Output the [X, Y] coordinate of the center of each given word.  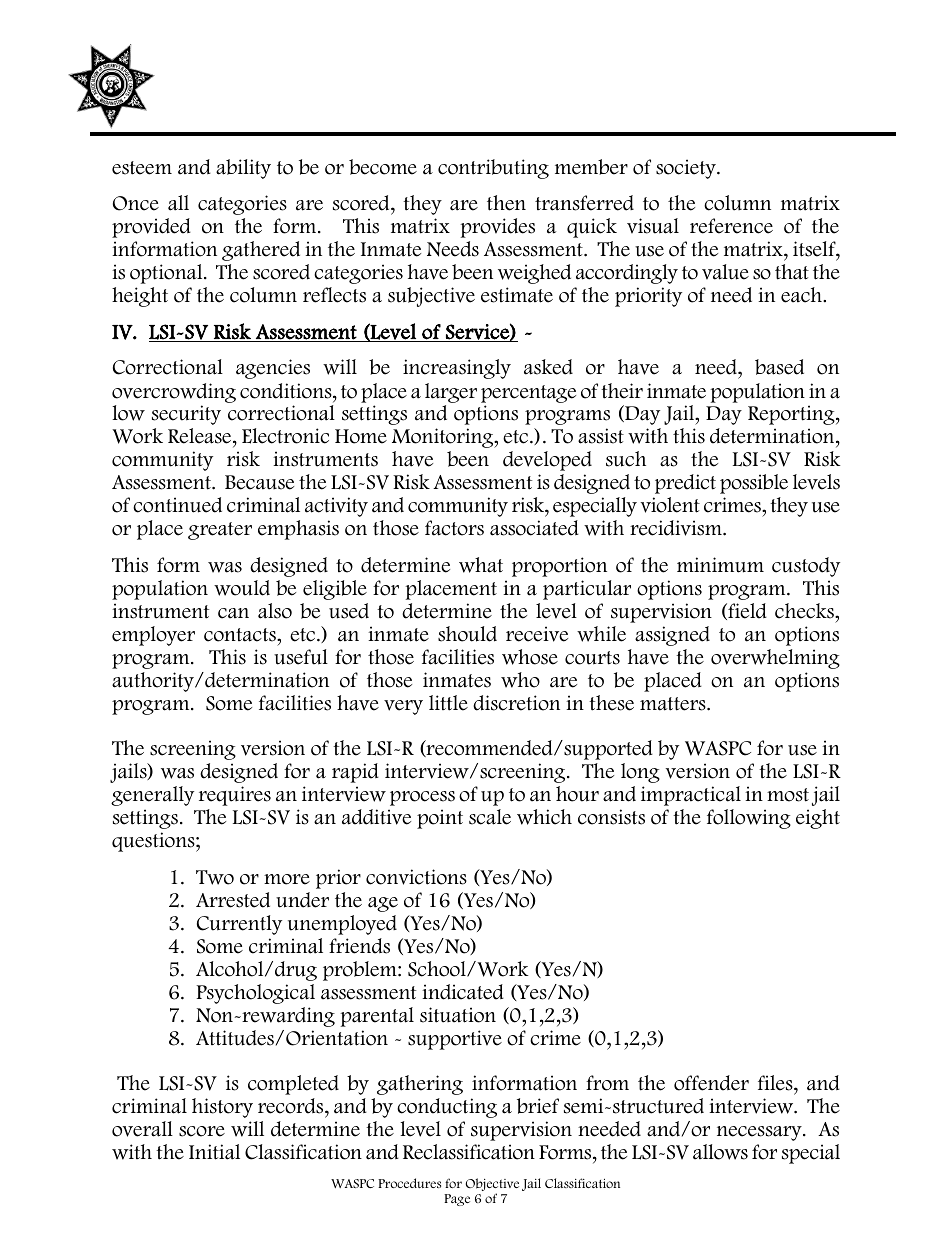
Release [201, 437]
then [506, 203]
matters [674, 704]
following [749, 819]
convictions [416, 877]
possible [754, 484]
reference [731, 226]
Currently [239, 925]
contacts [241, 635]
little [448, 703]
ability [243, 169]
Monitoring [444, 438]
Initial [214, 1152]
